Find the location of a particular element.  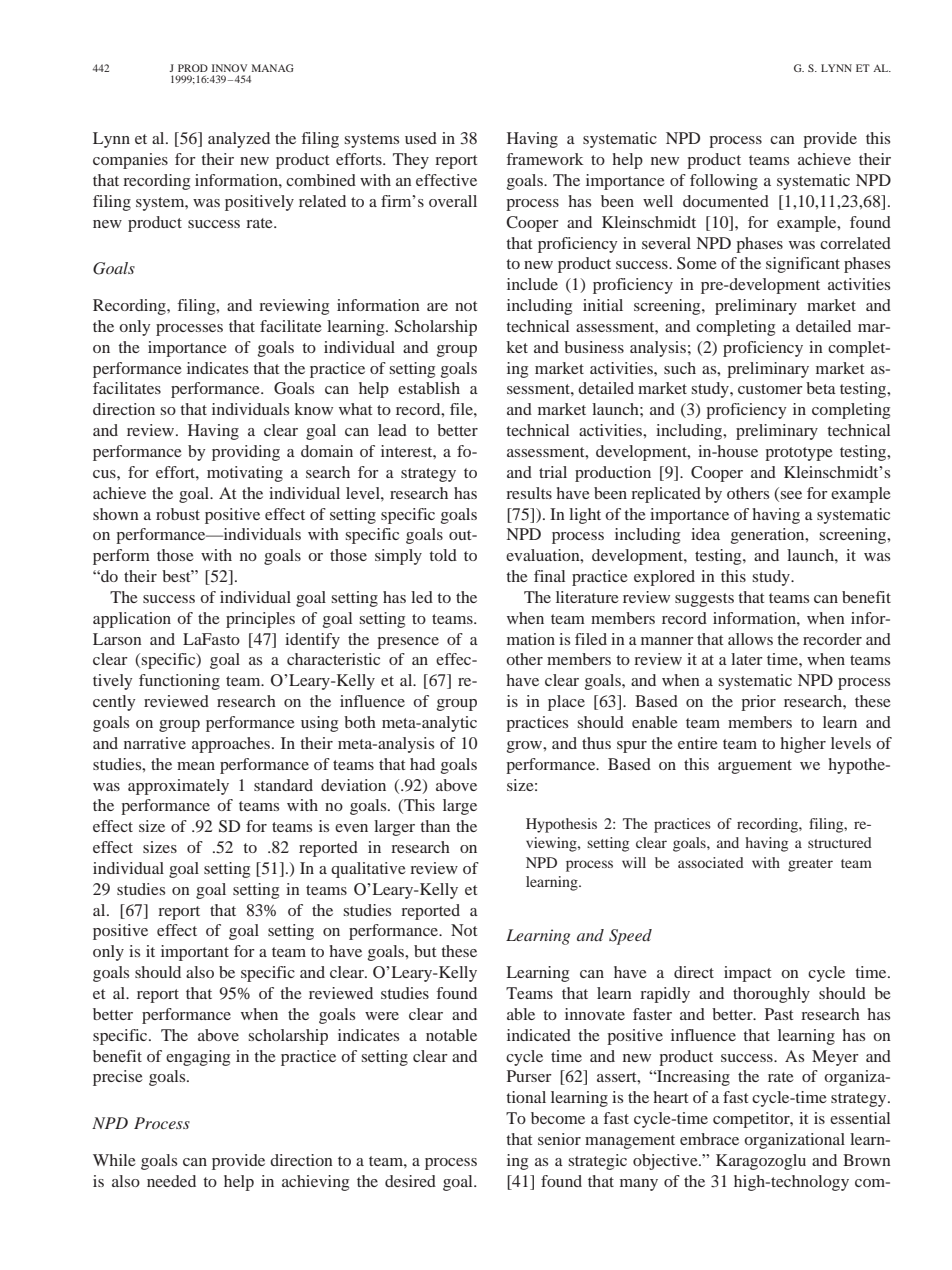

told is located at coordinates (443, 555).
